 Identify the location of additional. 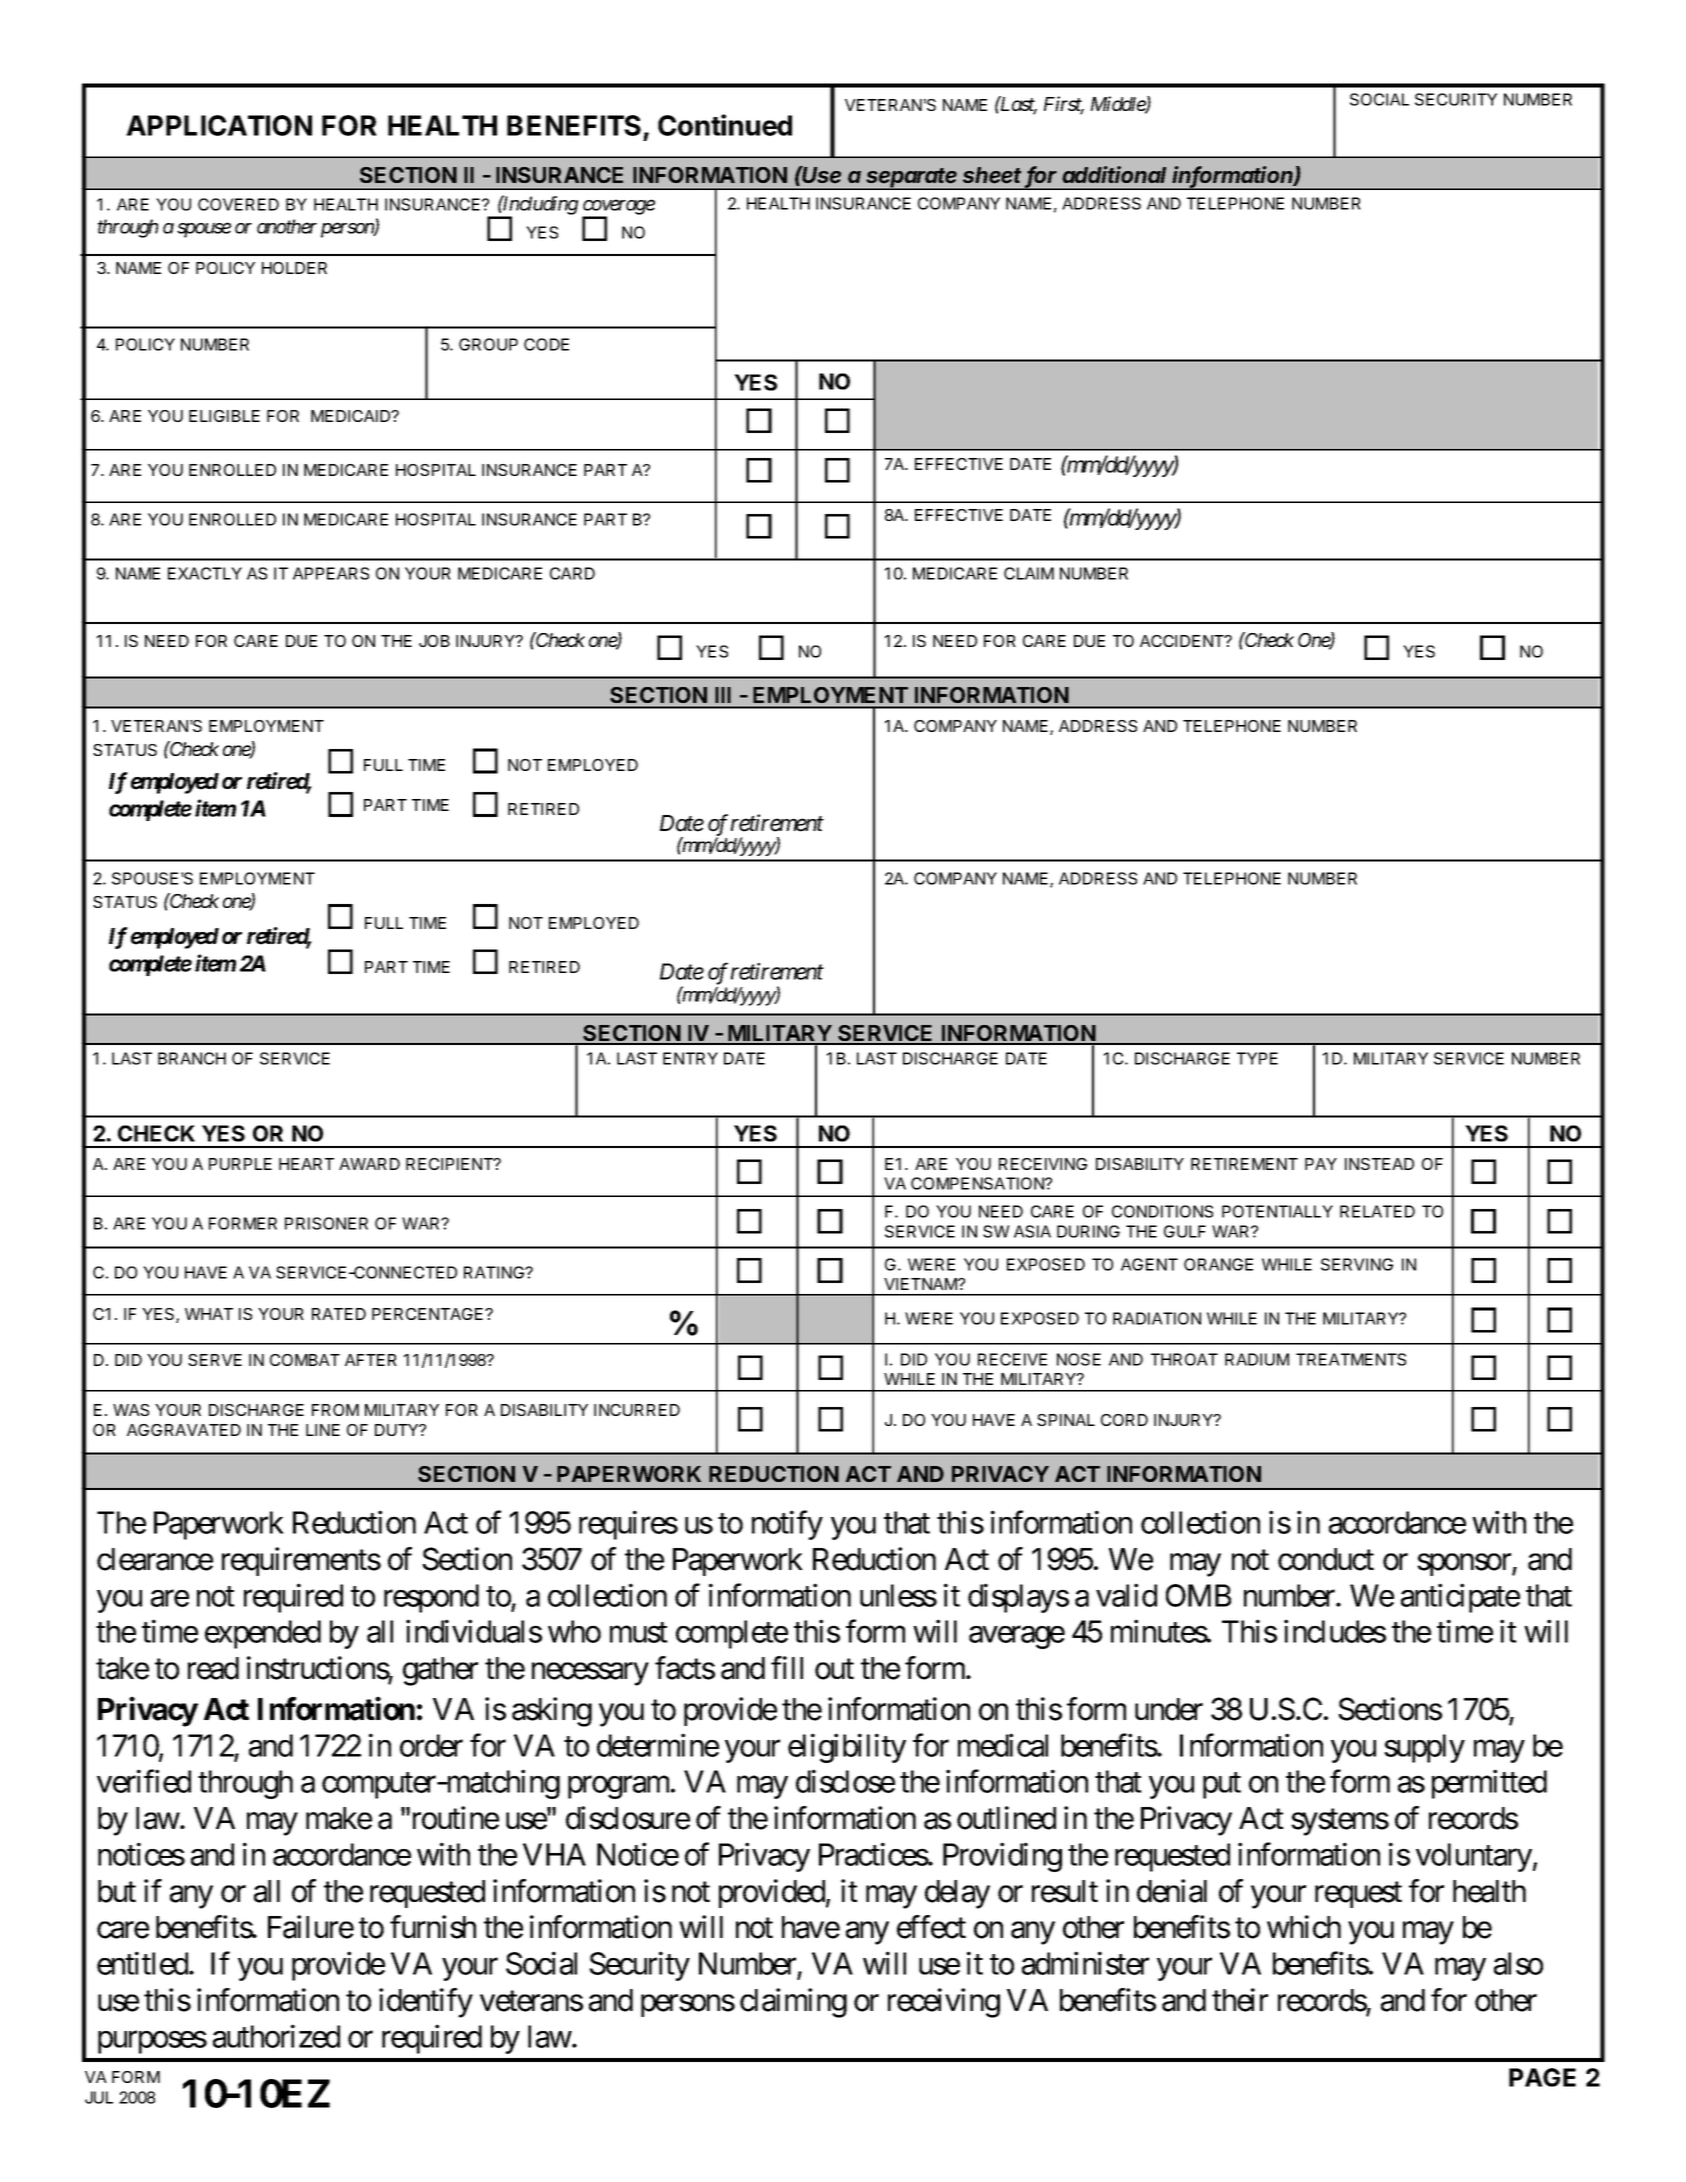
(1114, 174).
